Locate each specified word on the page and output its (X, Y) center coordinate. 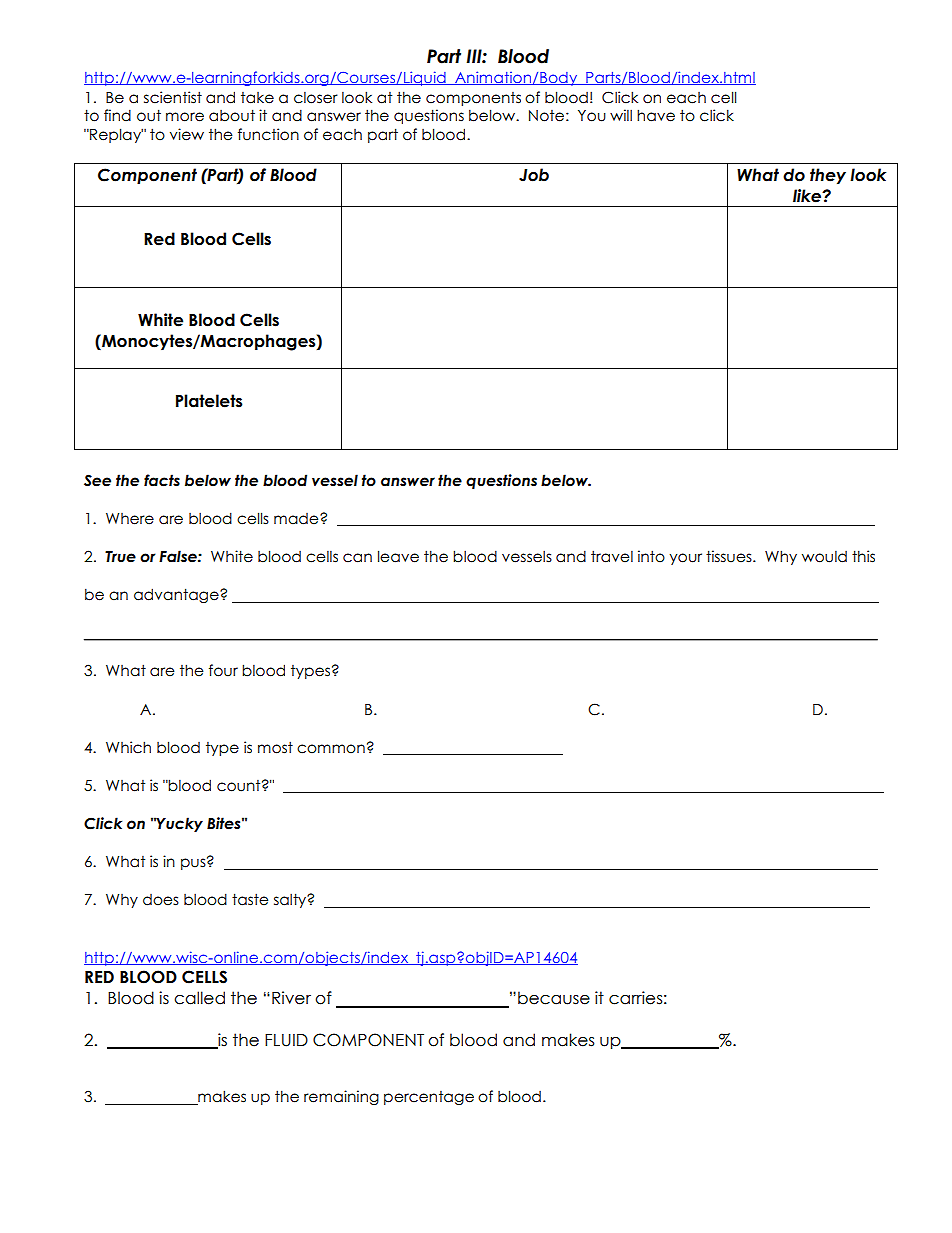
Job (534, 175)
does (161, 900)
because (554, 998)
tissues (730, 556)
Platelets (209, 401)
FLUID (286, 1040)
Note (546, 116)
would (824, 557)
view (187, 134)
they (828, 176)
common (331, 749)
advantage (177, 595)
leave (398, 556)
